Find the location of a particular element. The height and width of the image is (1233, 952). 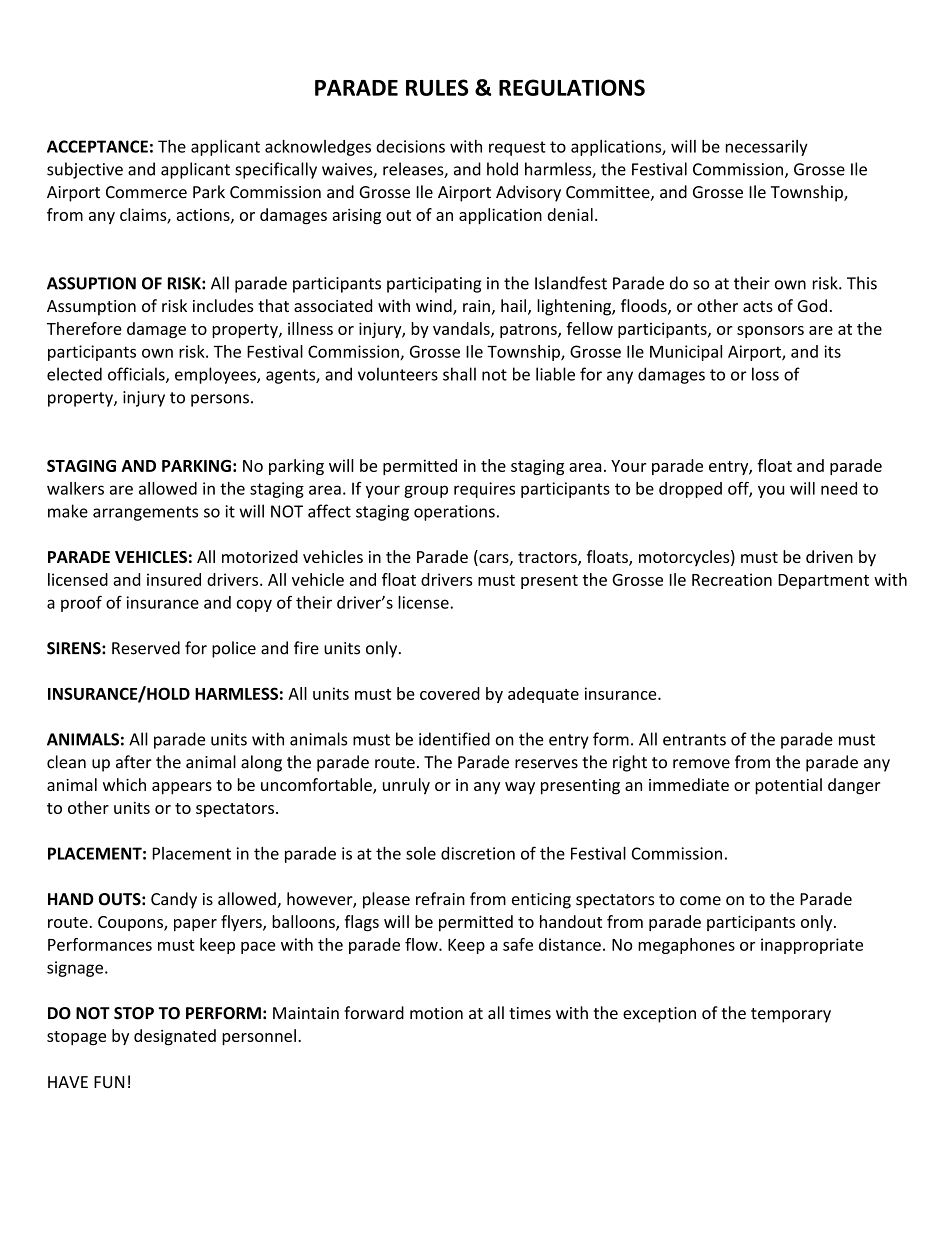

officials is located at coordinates (137, 375).
